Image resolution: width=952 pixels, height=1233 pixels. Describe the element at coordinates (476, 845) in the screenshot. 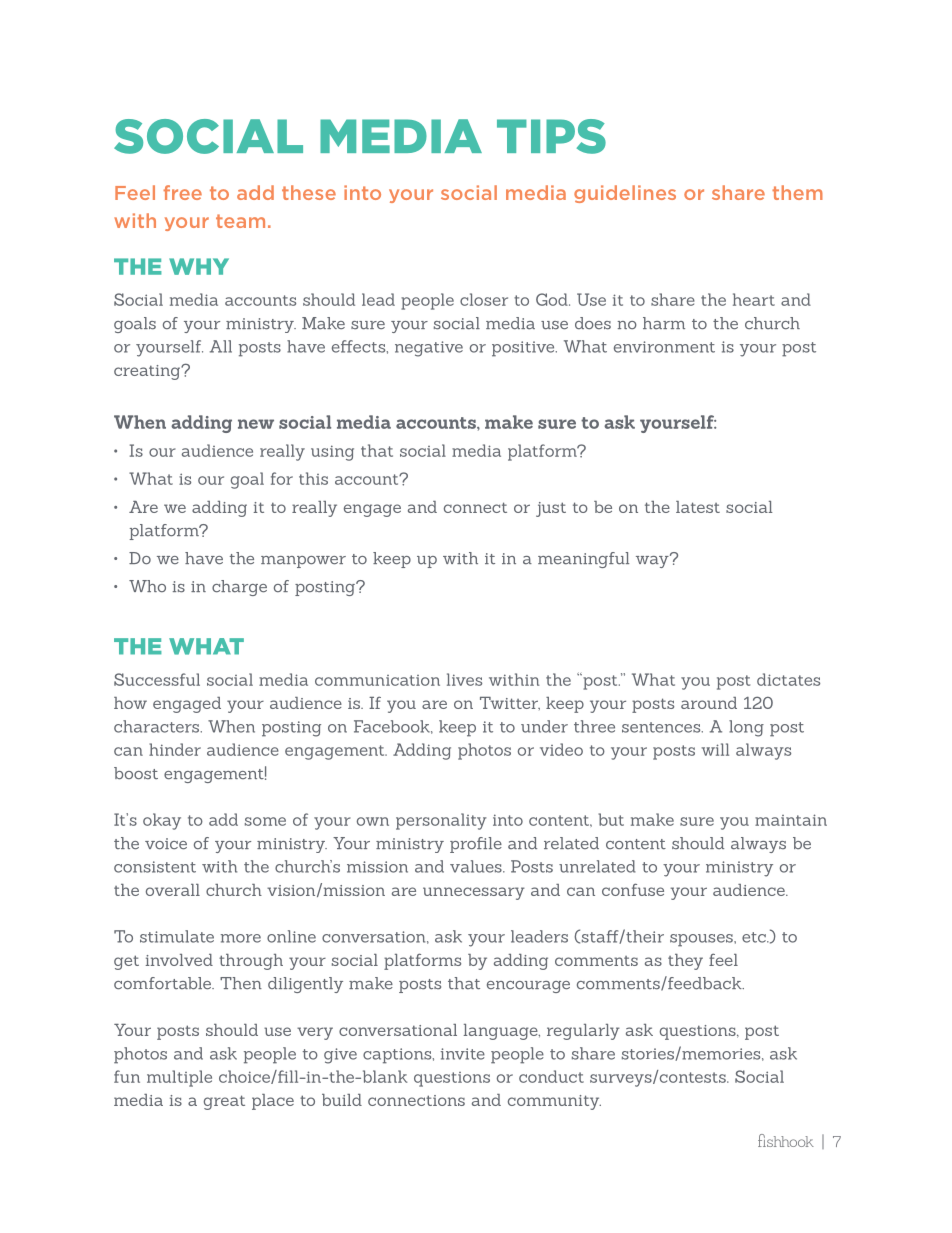

I see `profile` at that location.
